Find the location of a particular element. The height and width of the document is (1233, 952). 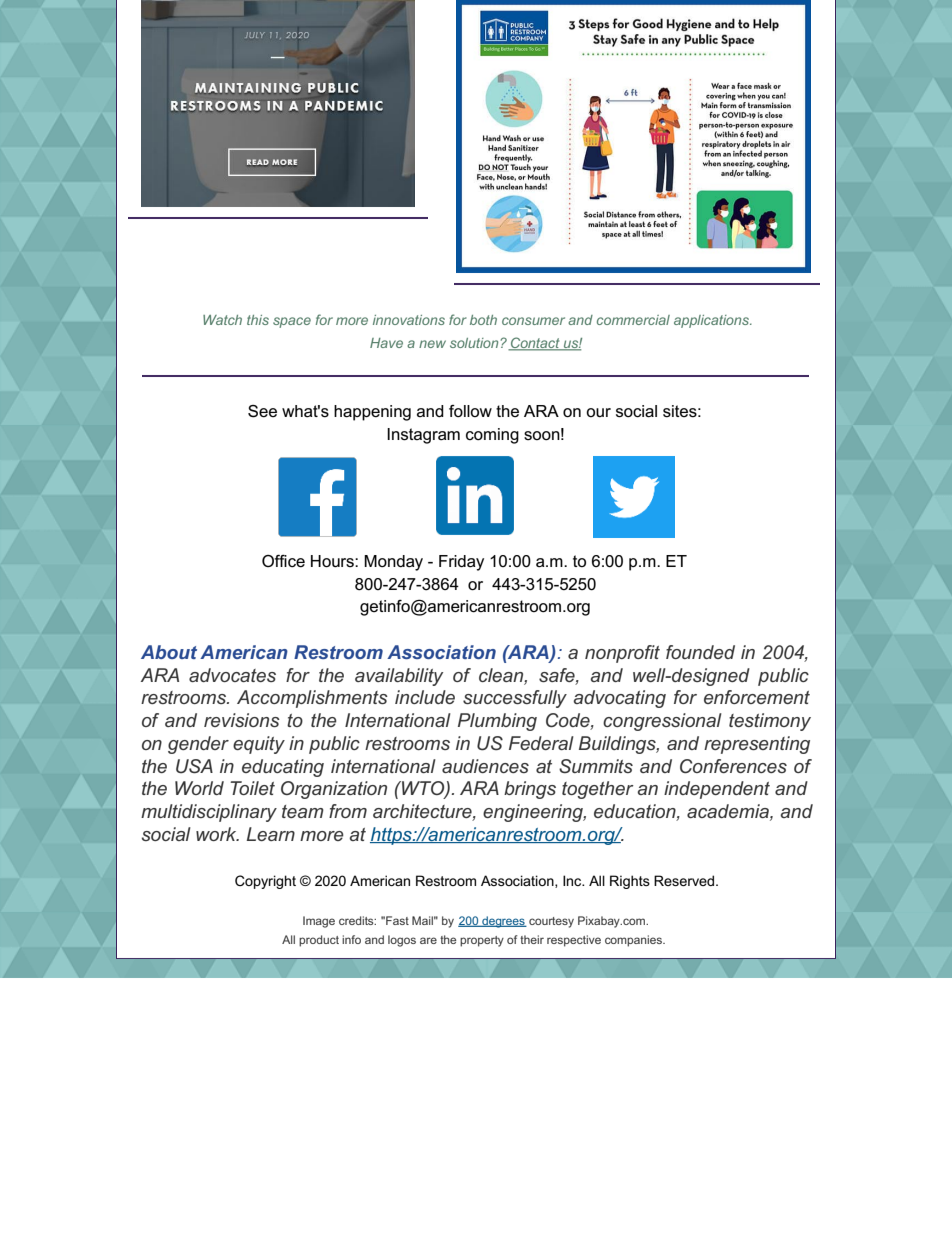

solution is located at coordinates (474, 343).
